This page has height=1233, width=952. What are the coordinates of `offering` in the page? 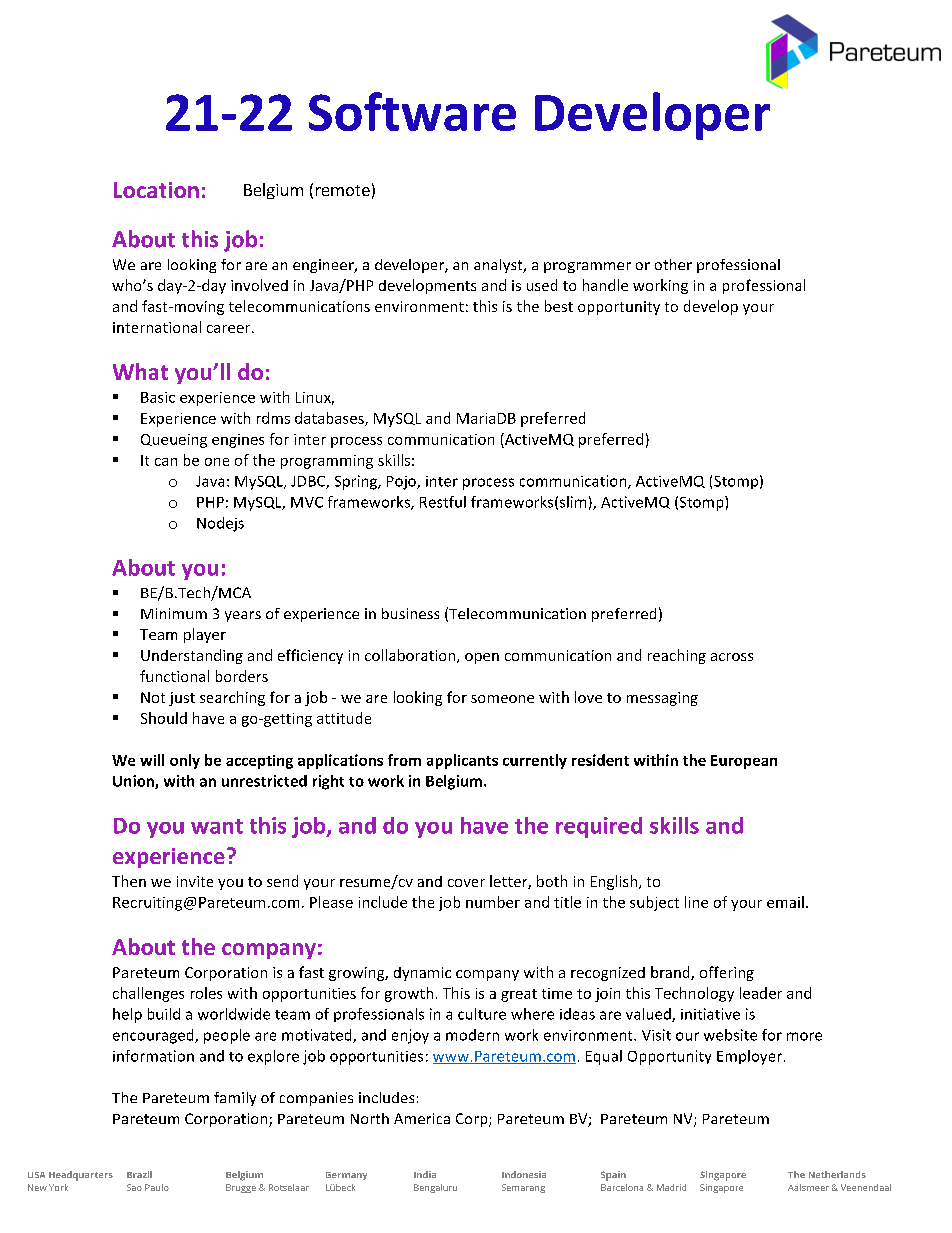 It's located at (727, 973).
